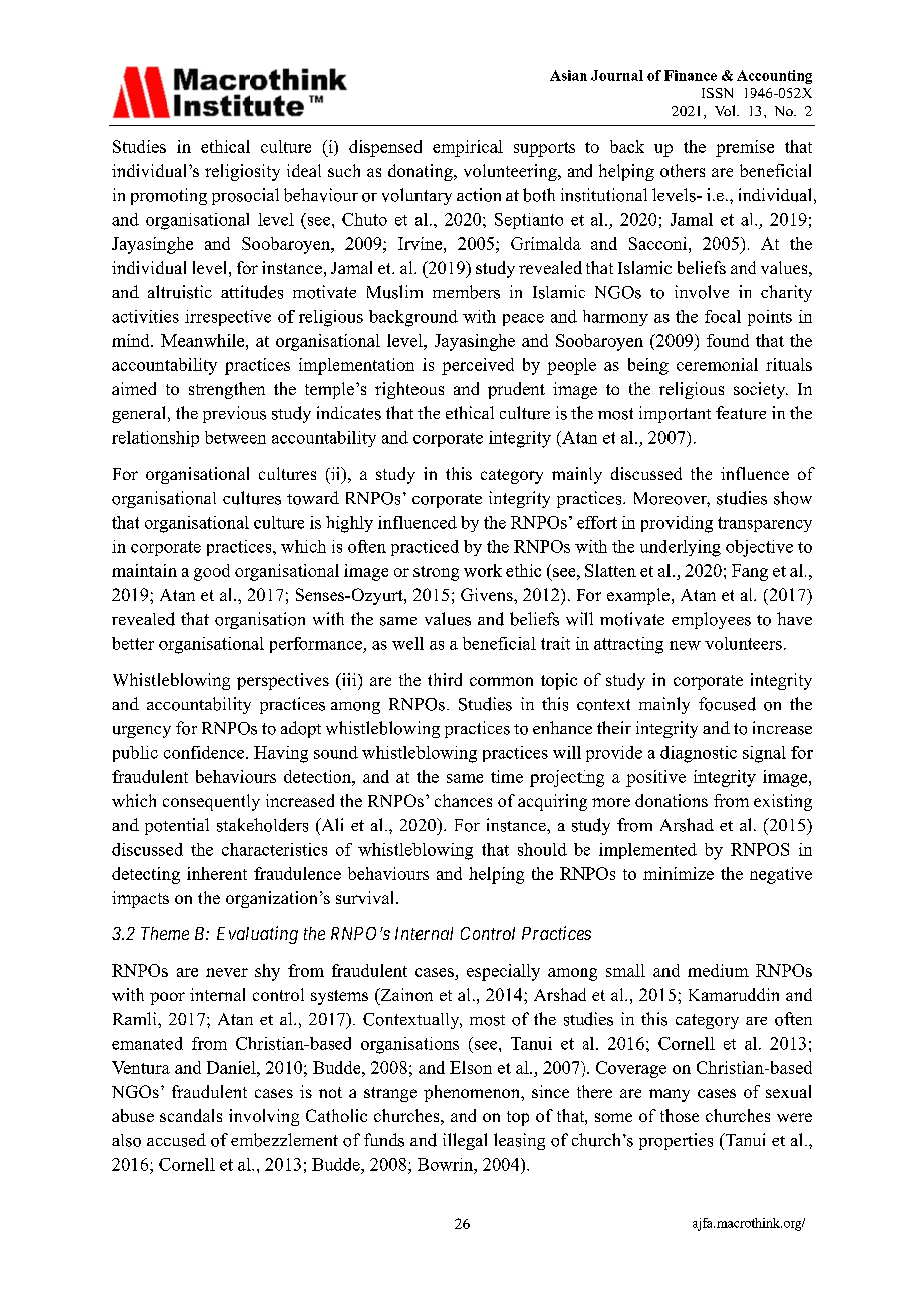 This screenshot has height=1308, width=924. Describe the element at coordinates (445, 679) in the screenshot. I see `third` at that location.
